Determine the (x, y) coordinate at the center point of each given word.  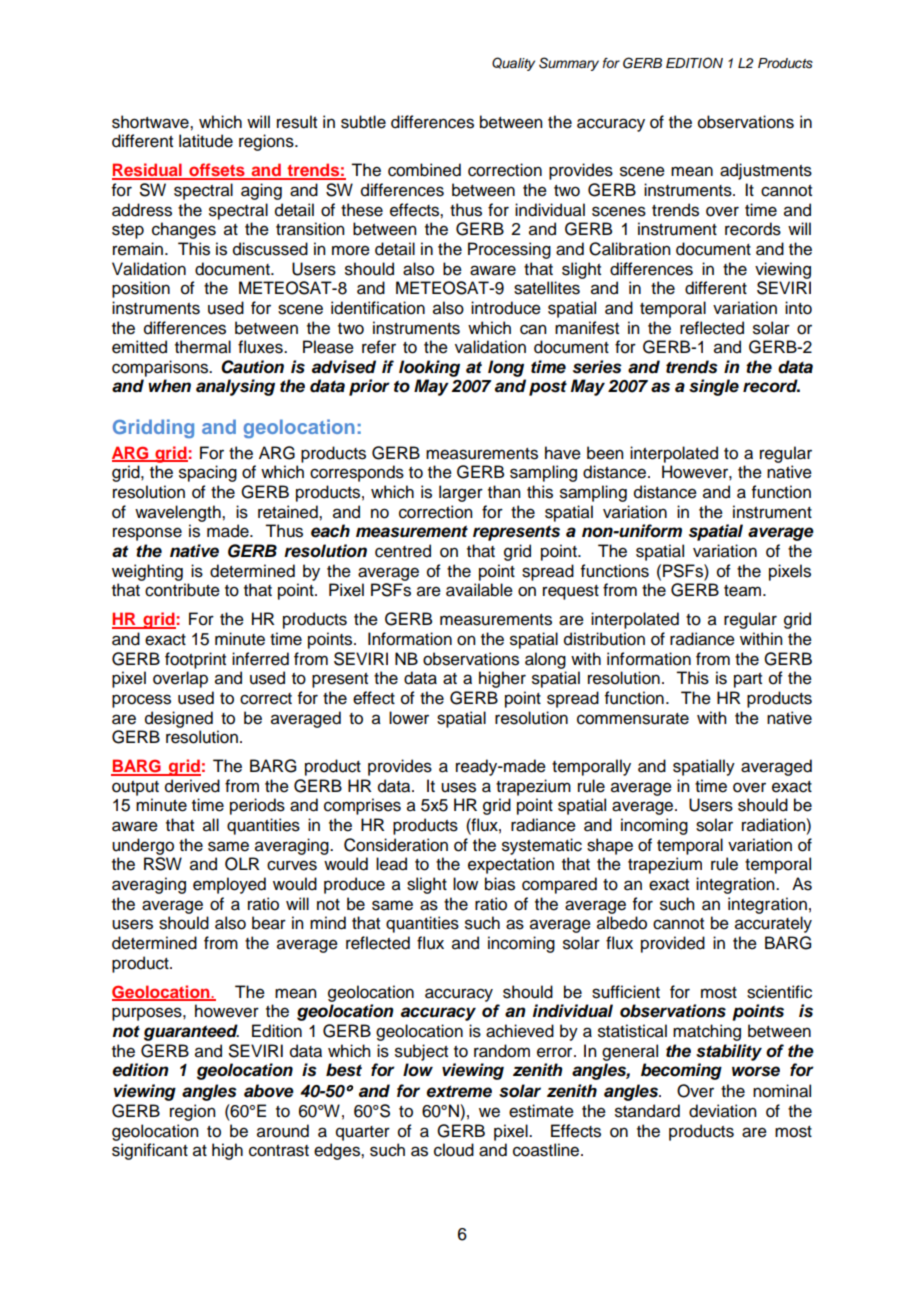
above (269, 1091)
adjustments (766, 171)
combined (424, 170)
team (742, 591)
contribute (182, 590)
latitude (206, 141)
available (479, 590)
